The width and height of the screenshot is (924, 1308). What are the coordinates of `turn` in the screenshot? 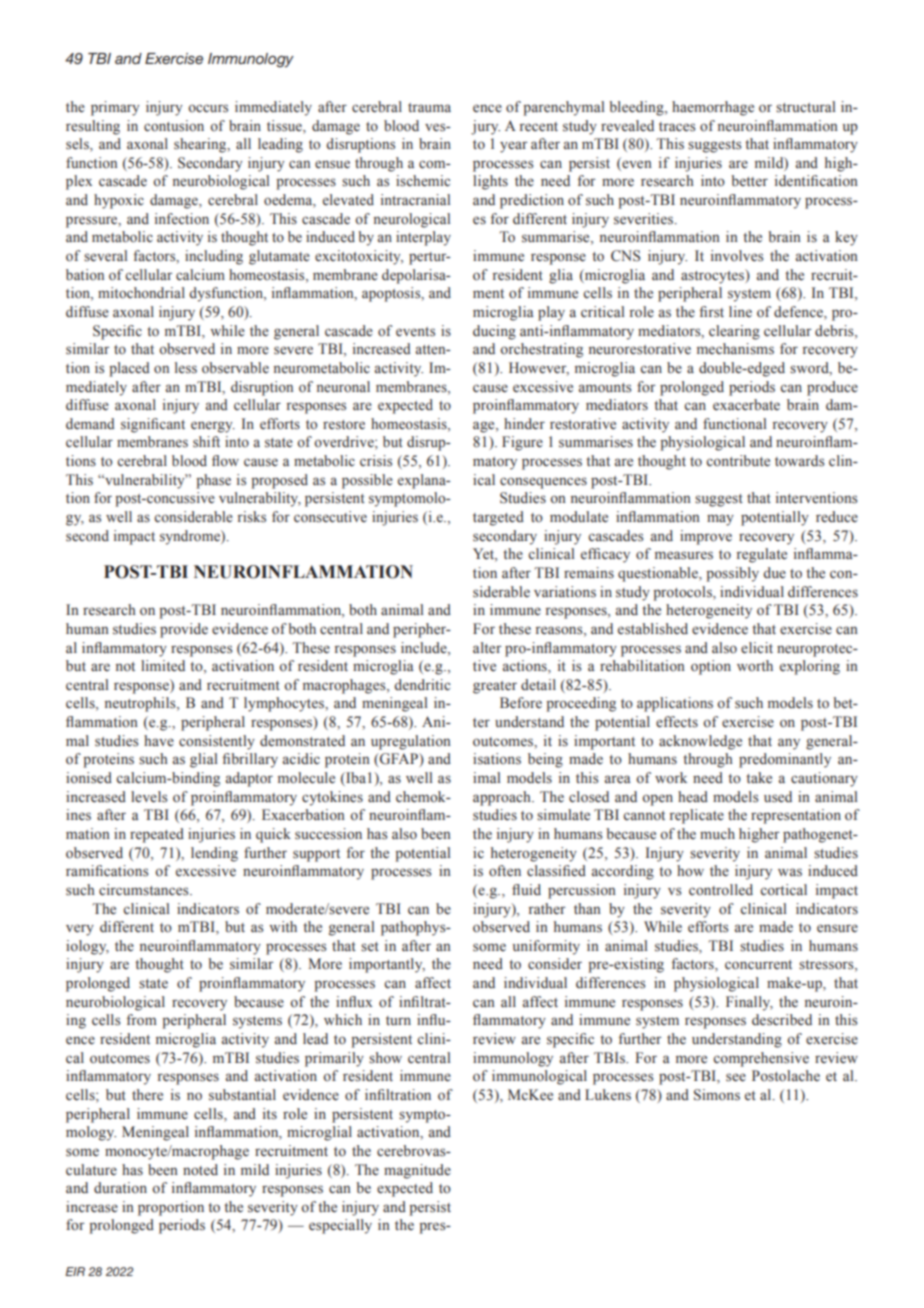 It's located at (398, 1020).
